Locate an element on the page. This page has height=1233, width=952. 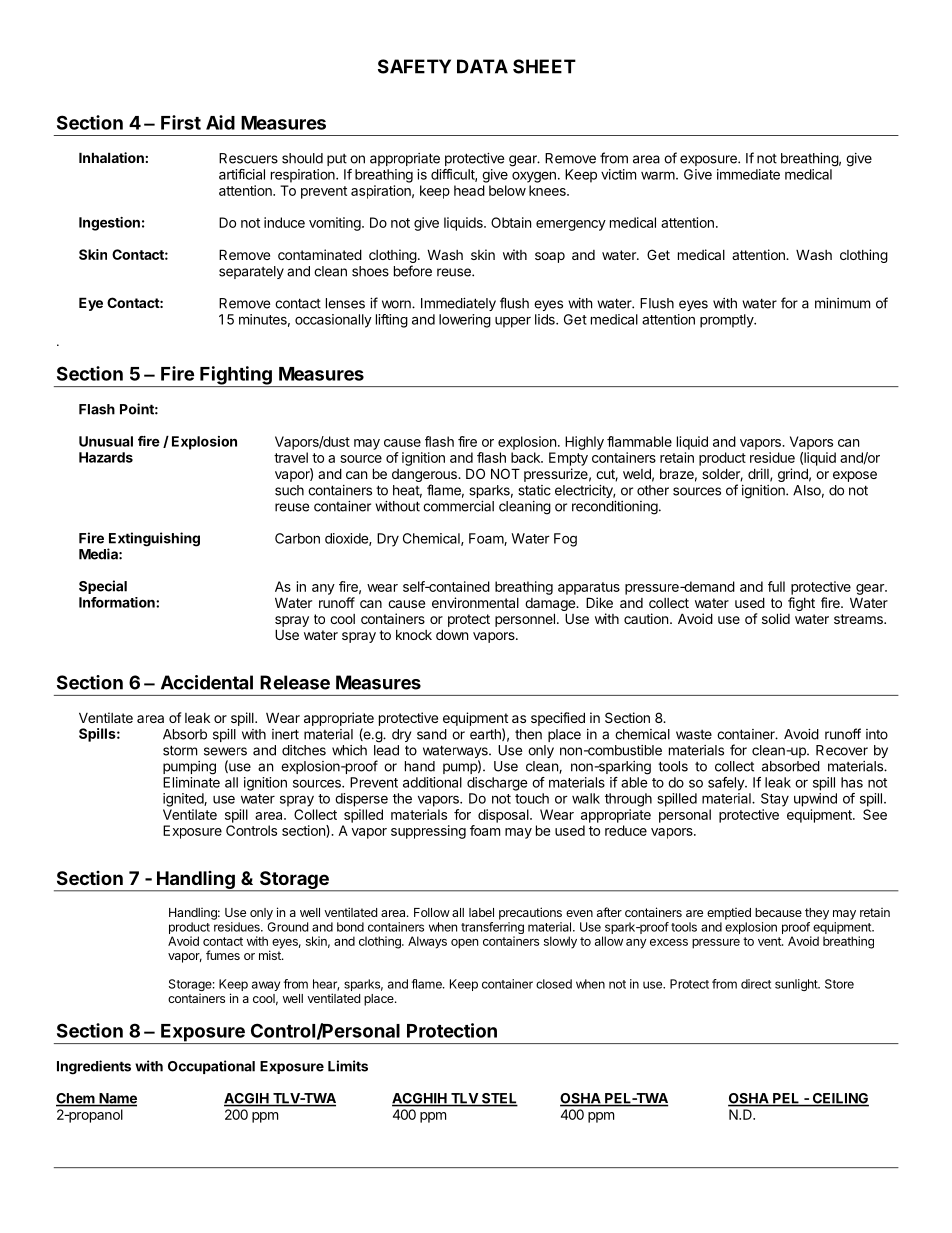
First is located at coordinates (181, 122).
